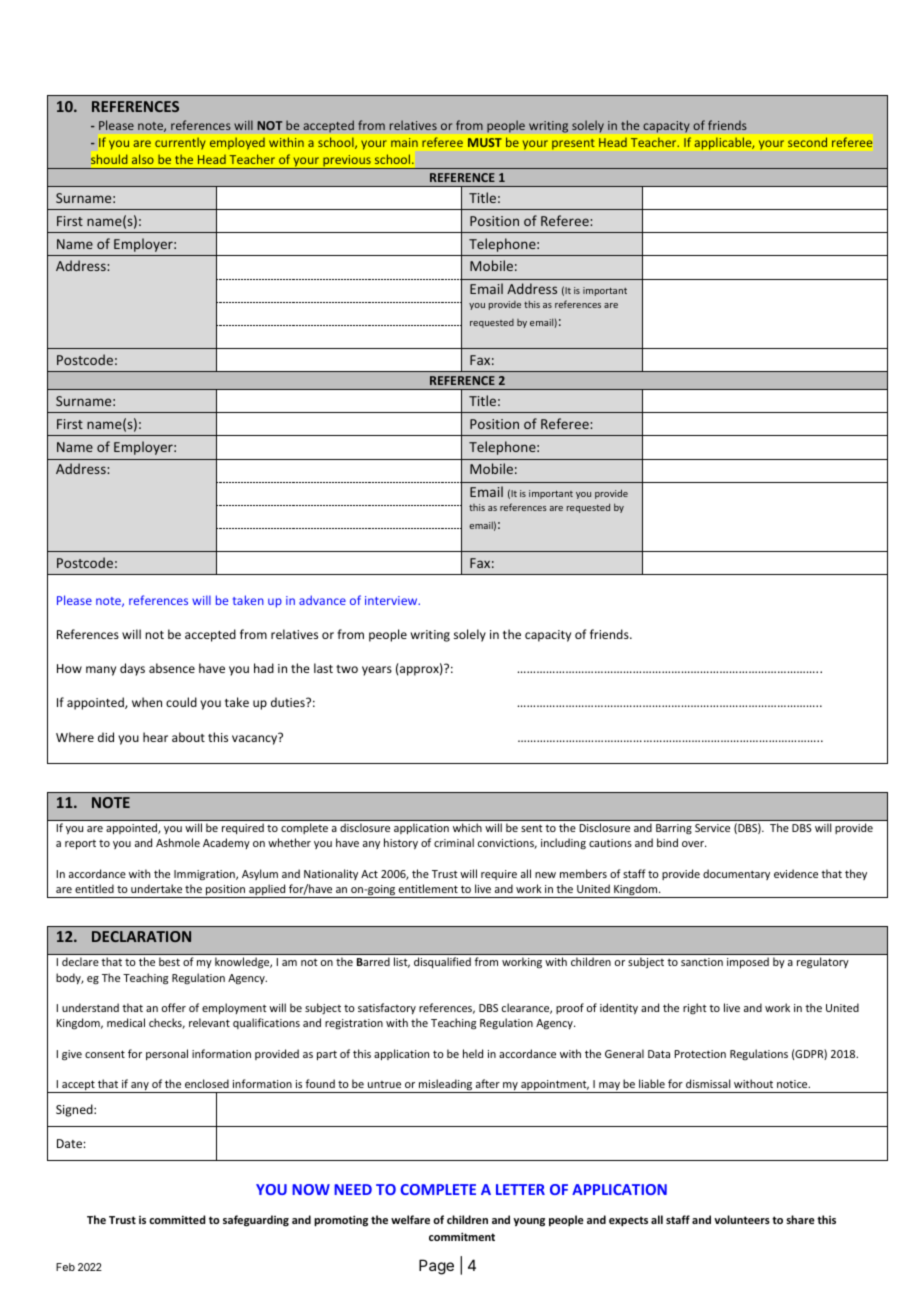  I want to click on interview, so click(392, 600).
